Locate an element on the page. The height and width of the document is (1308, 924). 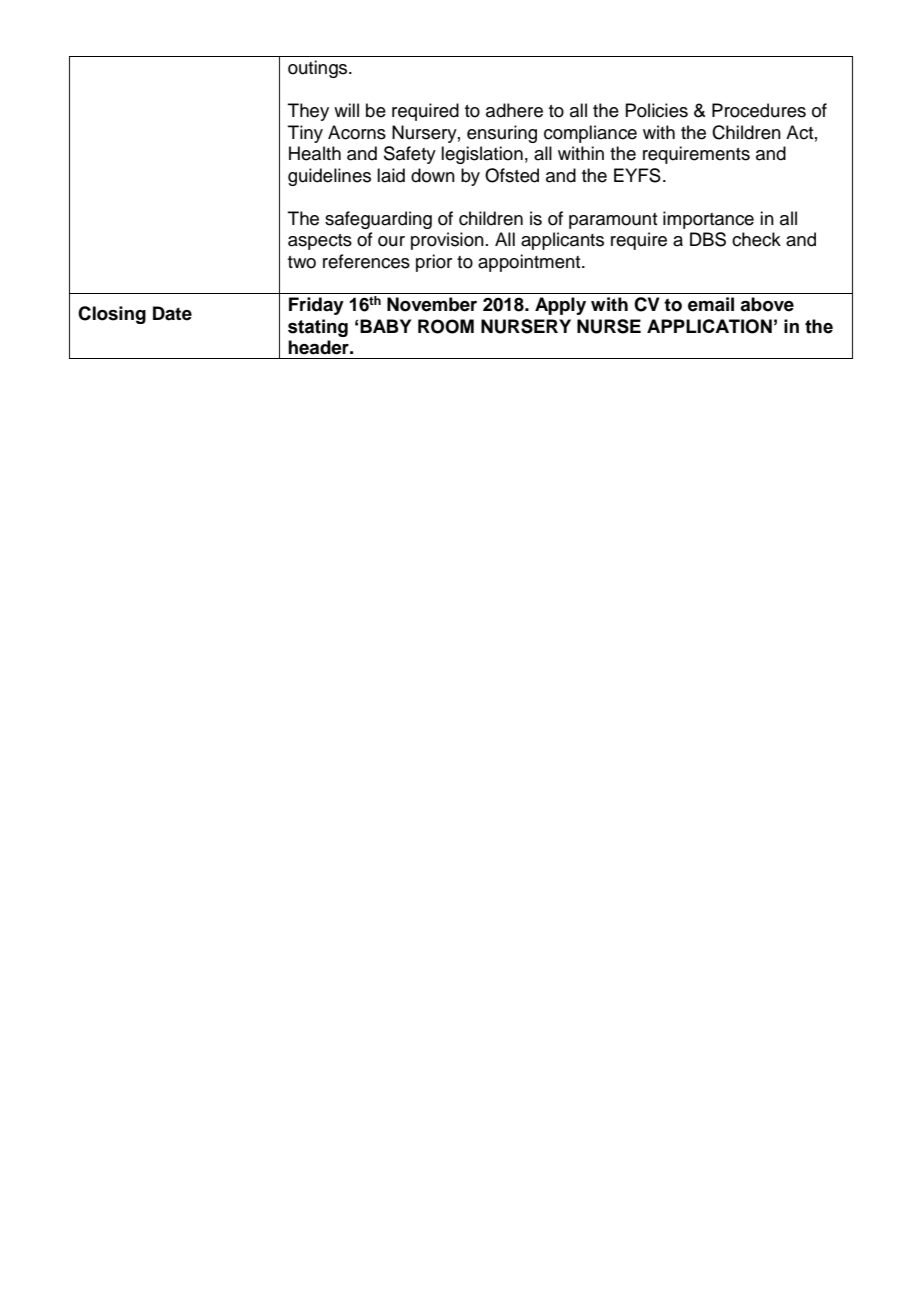
DBS is located at coordinates (708, 239).
